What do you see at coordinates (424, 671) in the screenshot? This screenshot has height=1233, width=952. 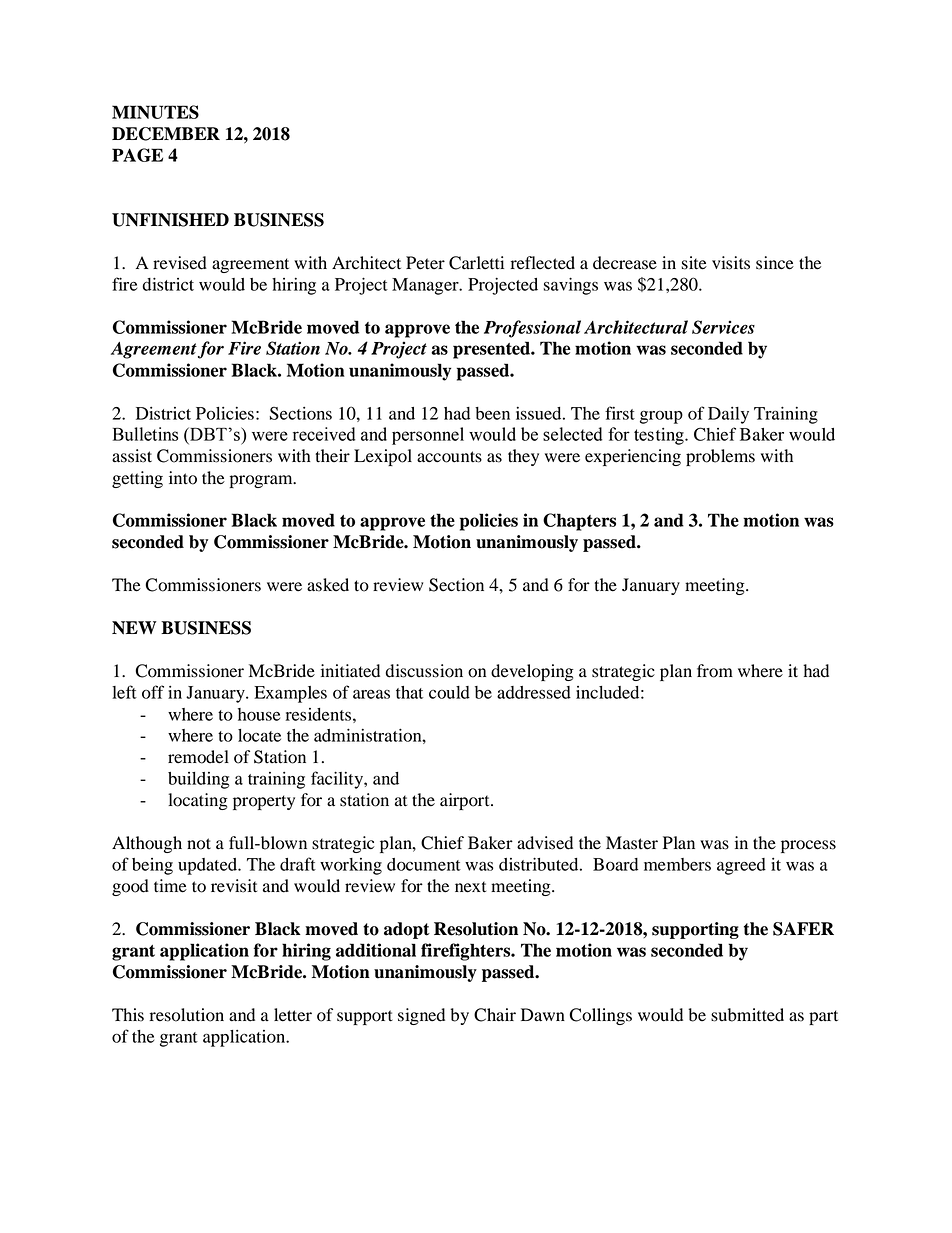 I see `discussion` at bounding box center [424, 671].
